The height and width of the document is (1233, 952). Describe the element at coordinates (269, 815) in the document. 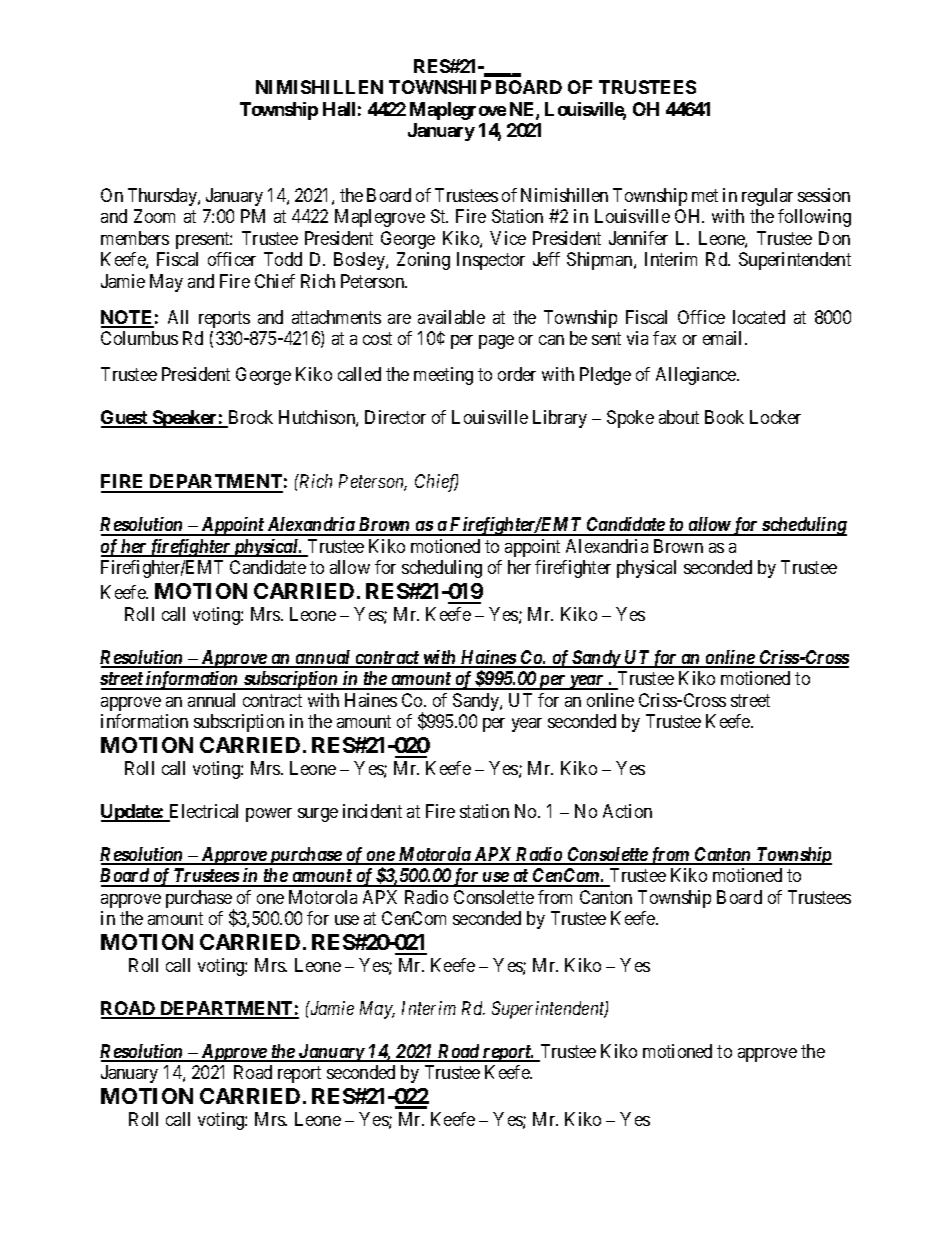

I see `power` at that location.
